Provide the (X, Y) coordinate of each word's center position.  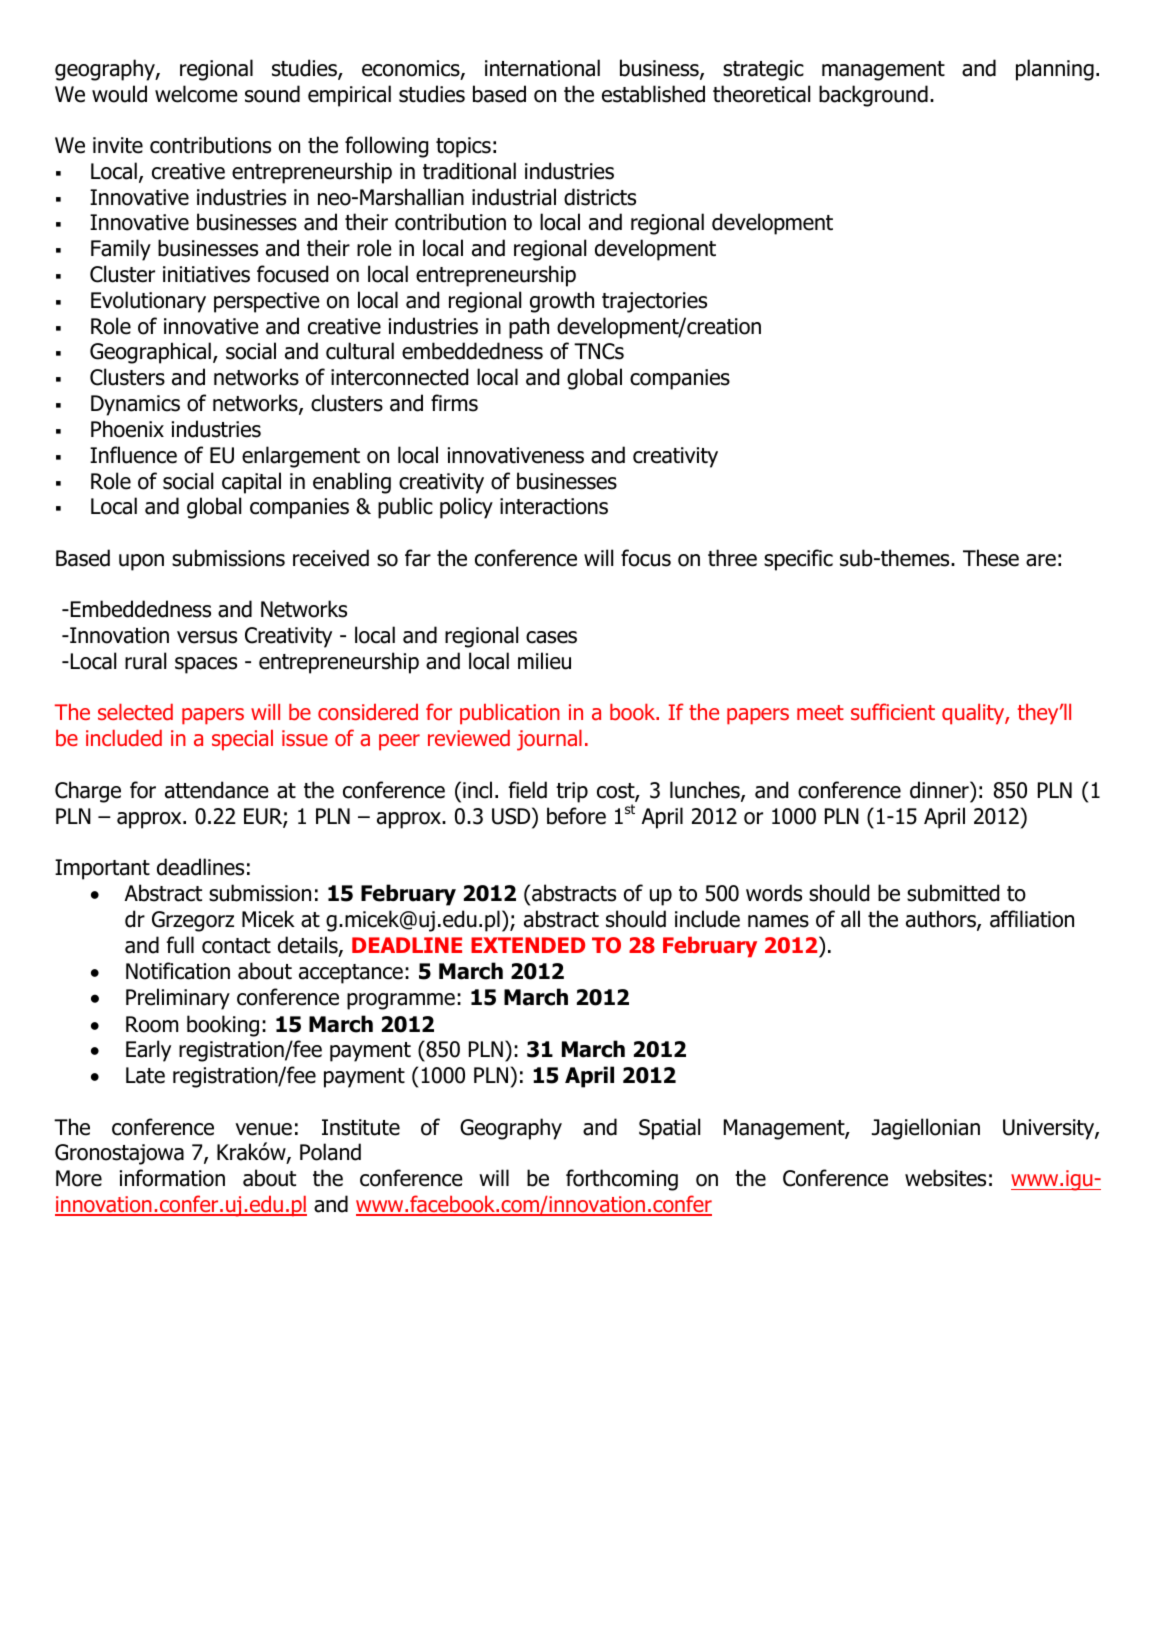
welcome (196, 94)
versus (207, 637)
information (172, 1178)
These (991, 558)
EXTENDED (528, 945)
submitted (953, 893)
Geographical (150, 353)
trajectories (654, 302)
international (542, 68)
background (873, 96)
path (529, 328)
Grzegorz (193, 921)
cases (551, 637)
